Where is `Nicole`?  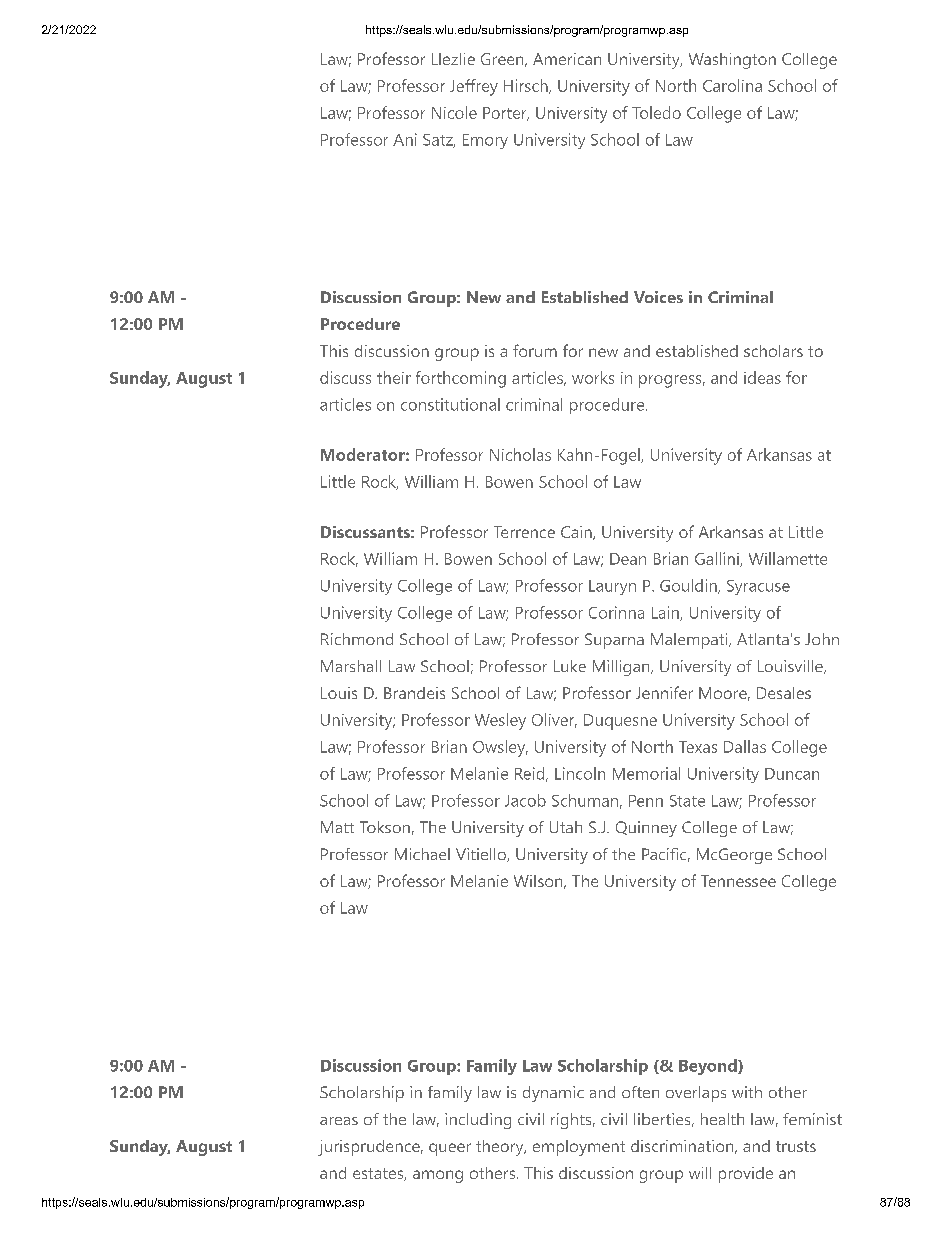 Nicole is located at coordinates (454, 112).
